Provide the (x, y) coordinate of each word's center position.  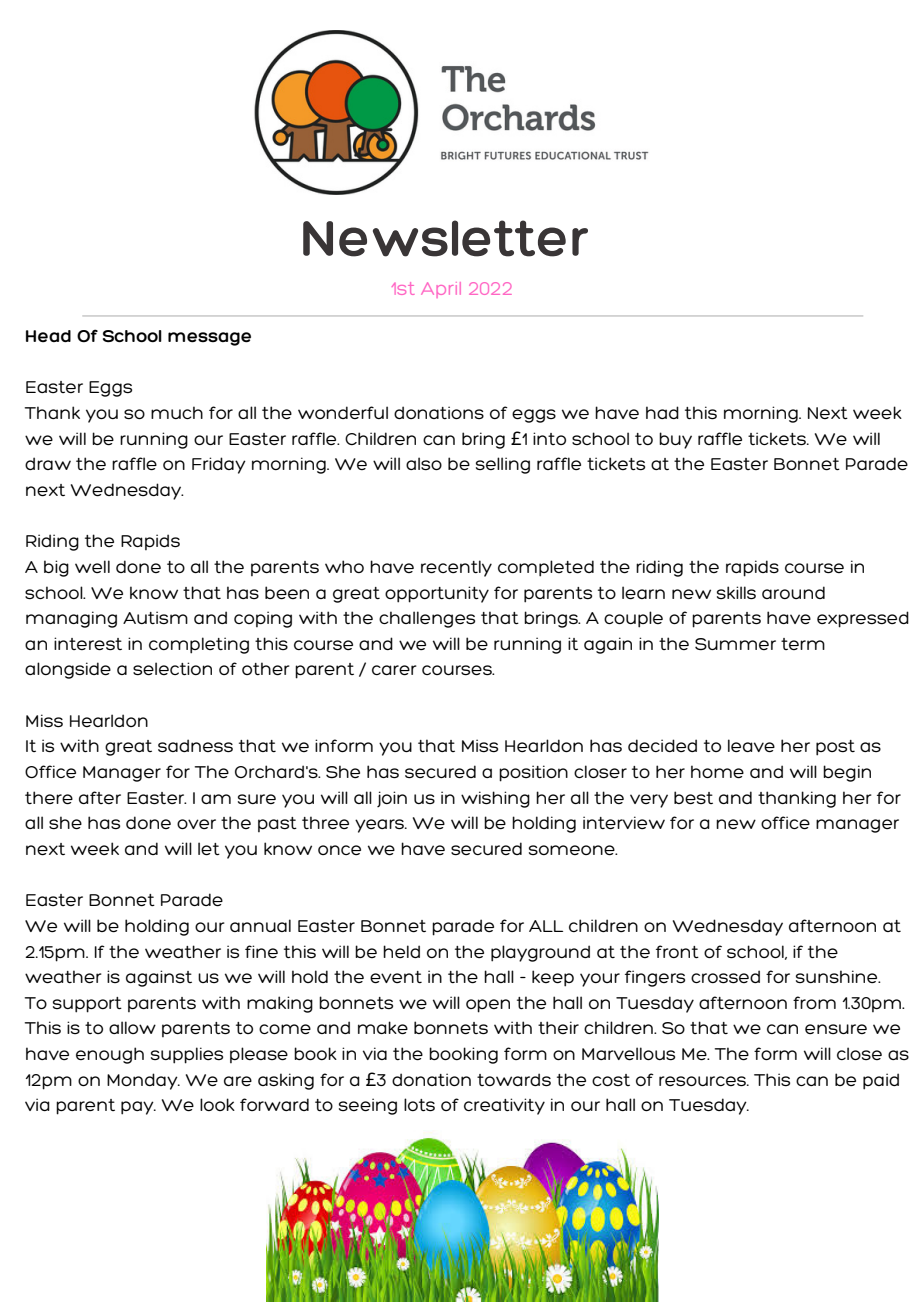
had (662, 412)
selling (503, 465)
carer (394, 670)
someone (573, 850)
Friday (219, 465)
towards (514, 1080)
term (803, 644)
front (677, 951)
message (209, 339)
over (196, 824)
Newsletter (445, 238)
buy (675, 440)
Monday (143, 1081)
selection (172, 669)
